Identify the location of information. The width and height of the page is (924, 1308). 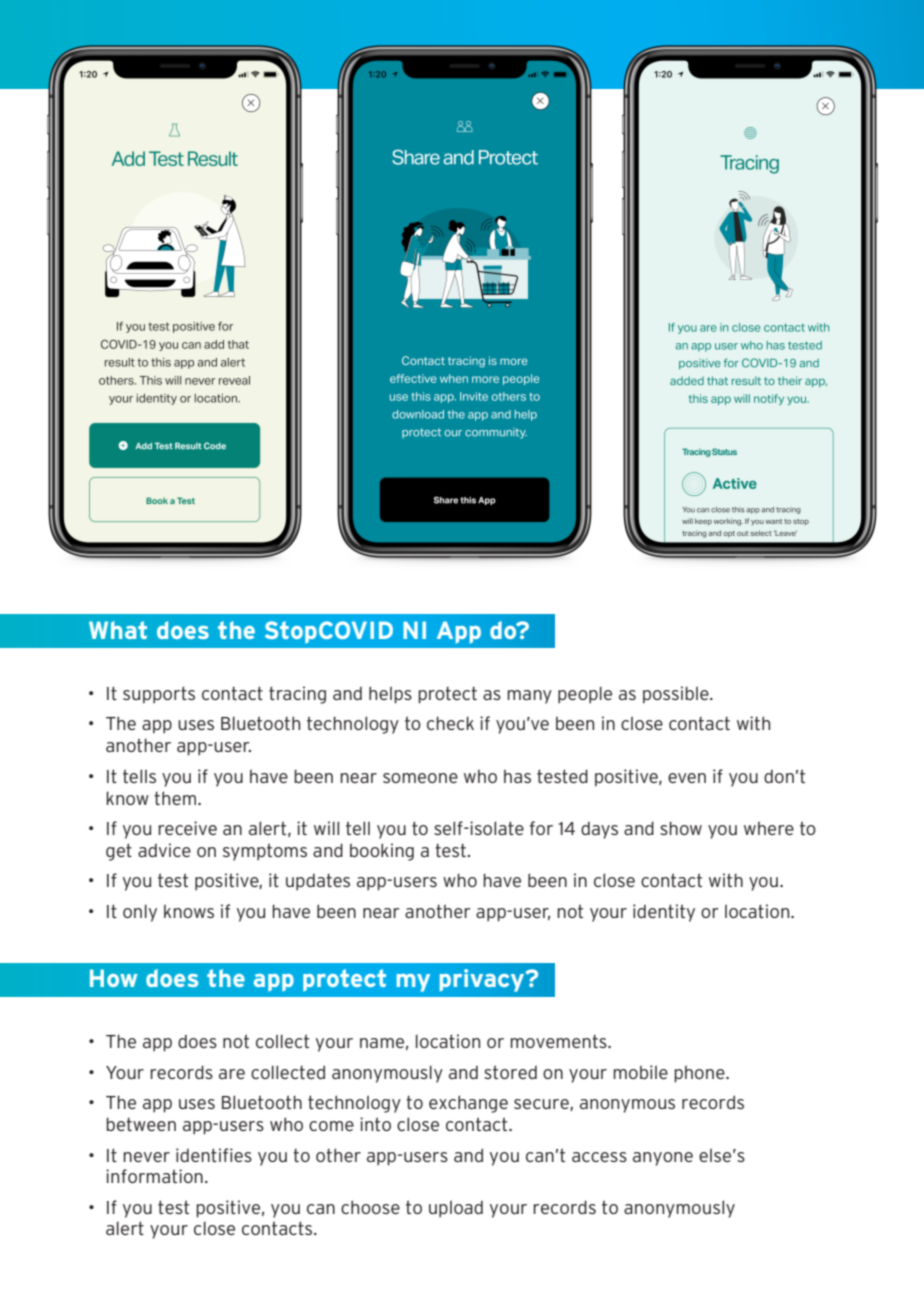
(154, 1176).
